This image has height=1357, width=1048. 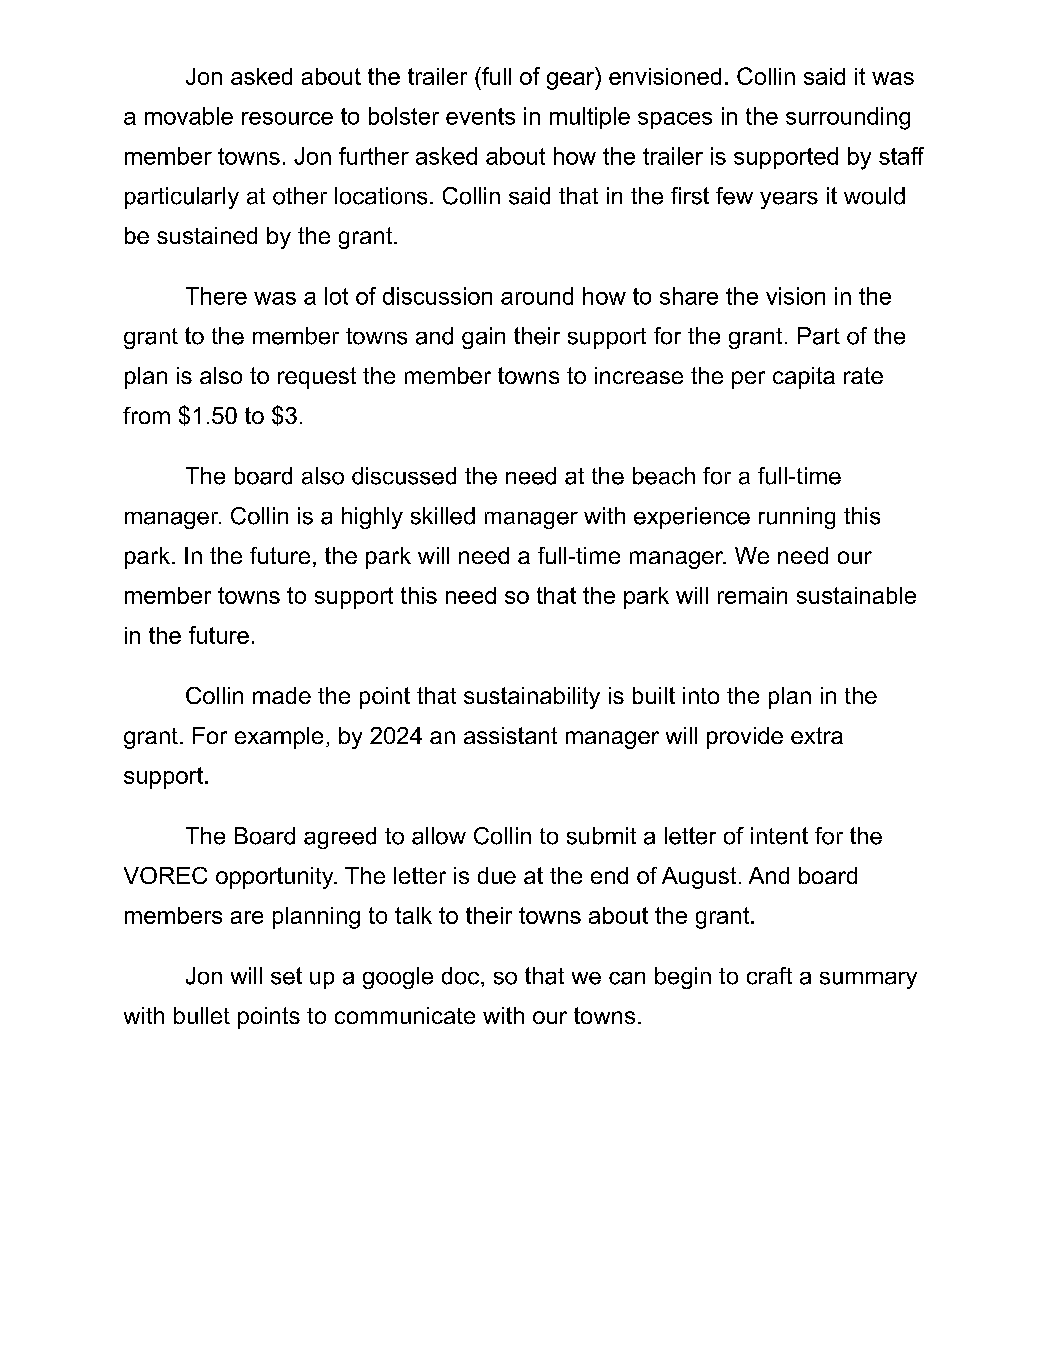 I want to click on gain, so click(x=483, y=338).
